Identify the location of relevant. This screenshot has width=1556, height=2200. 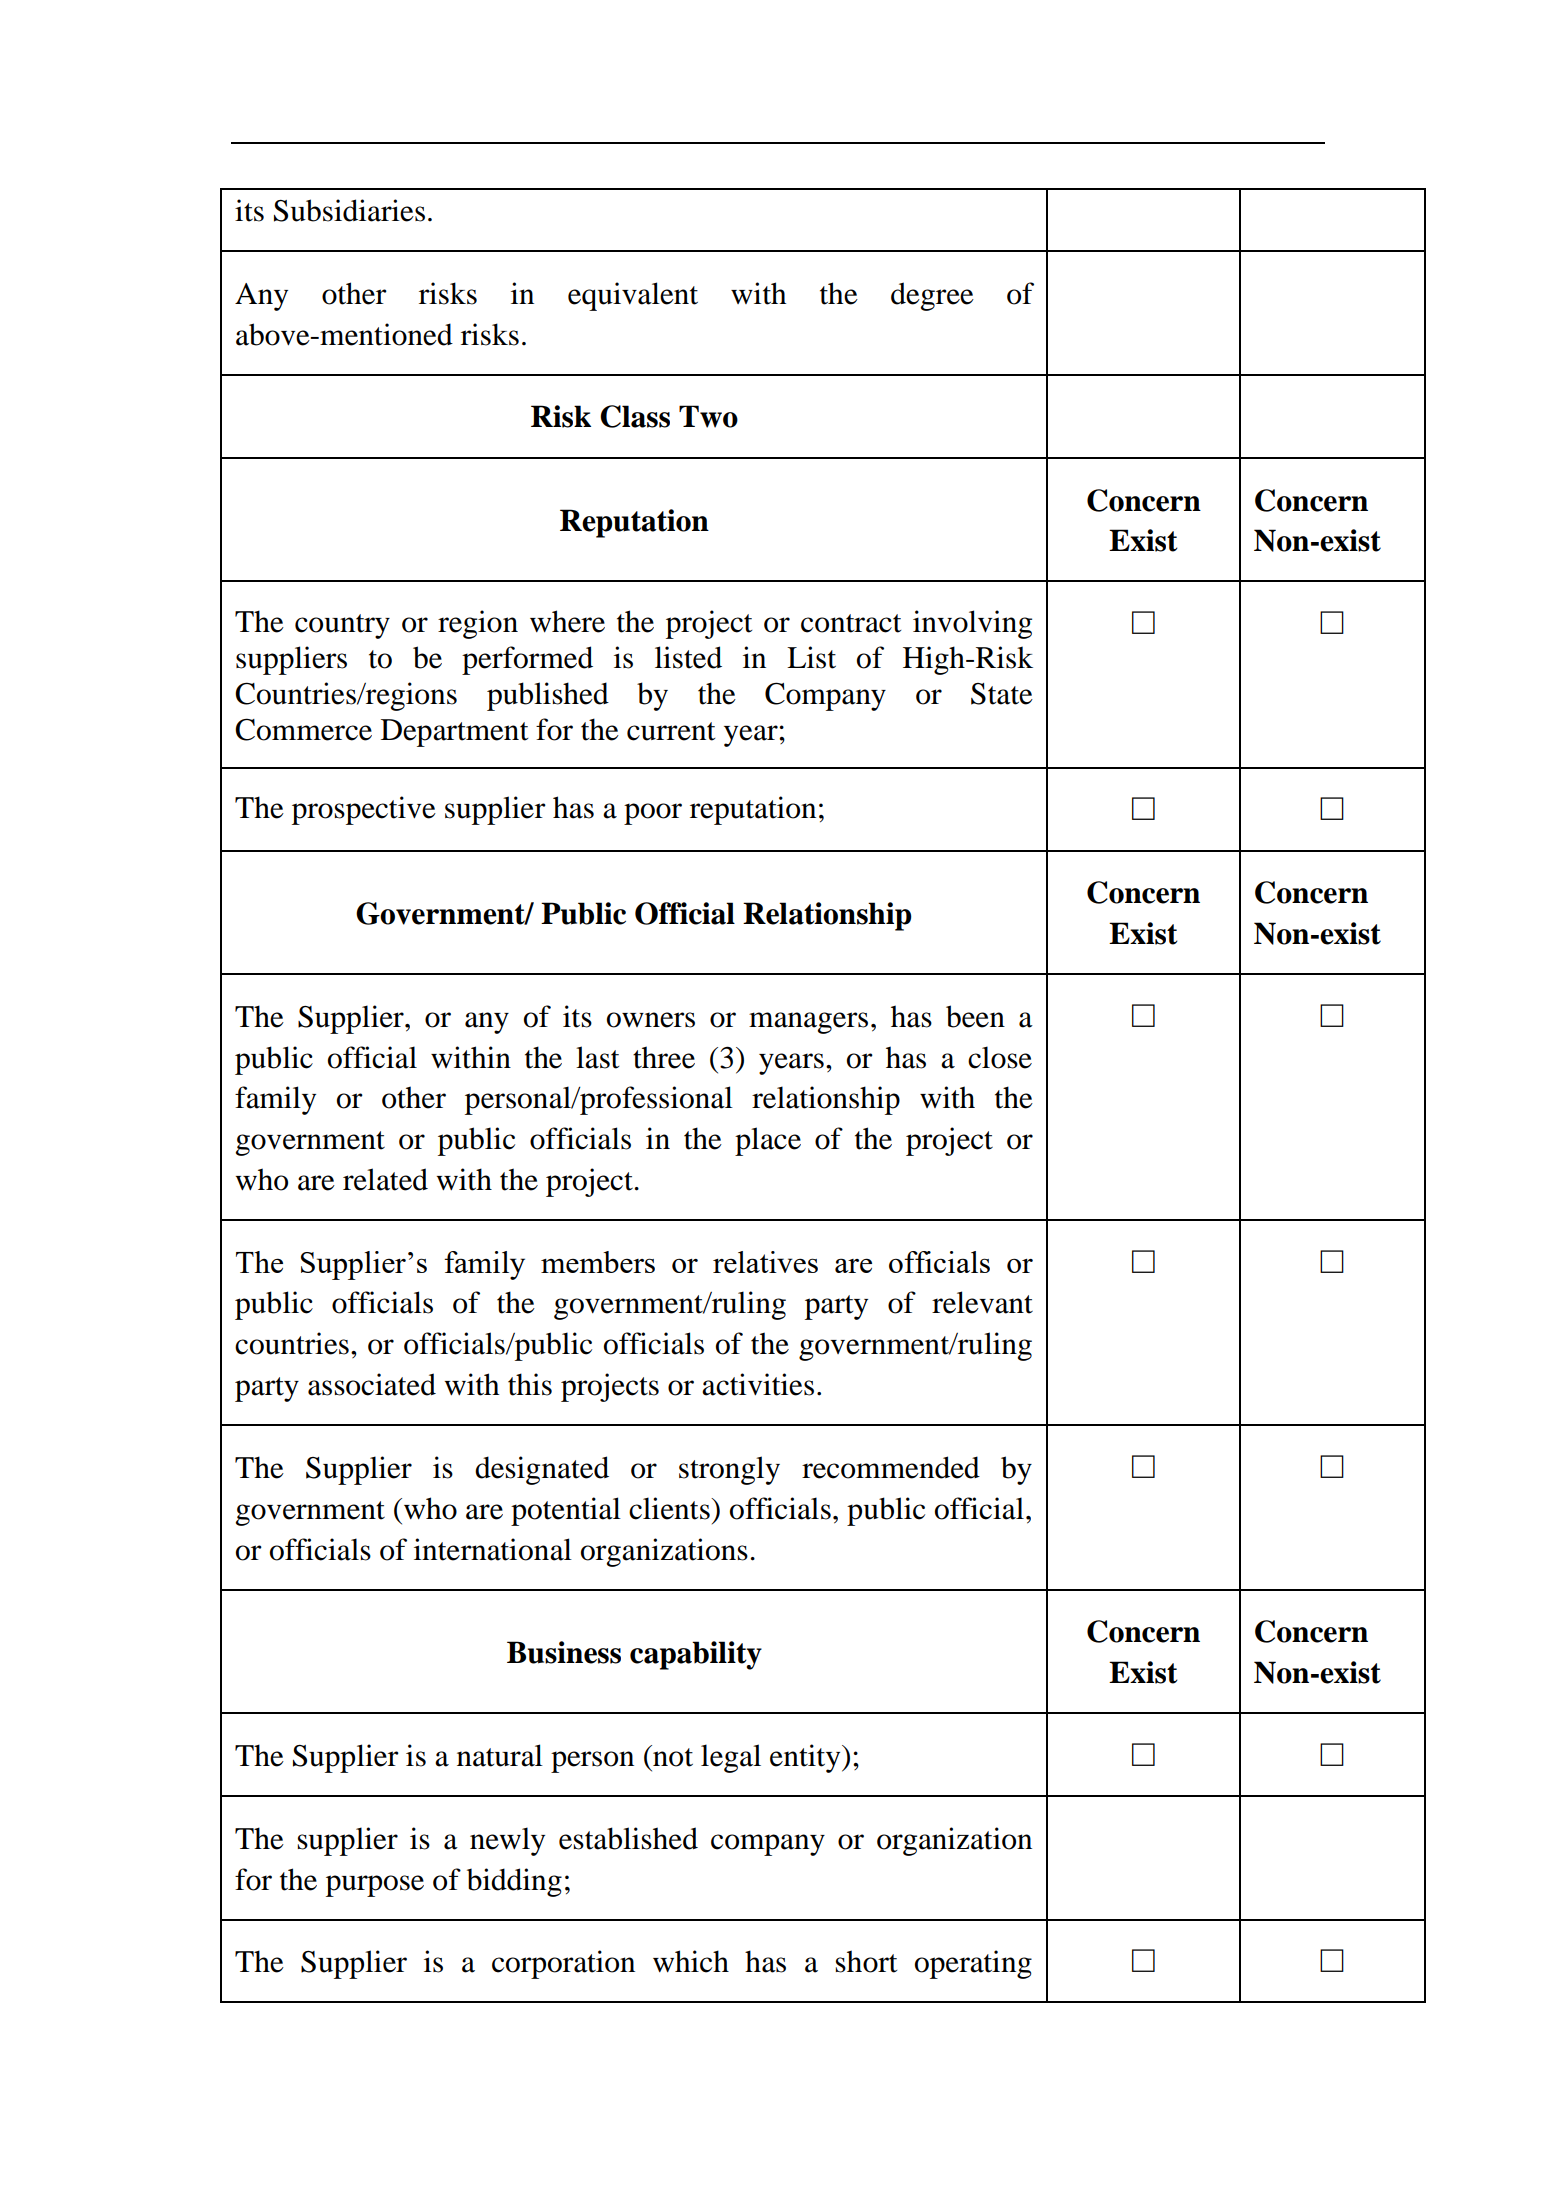
(982, 1302).
